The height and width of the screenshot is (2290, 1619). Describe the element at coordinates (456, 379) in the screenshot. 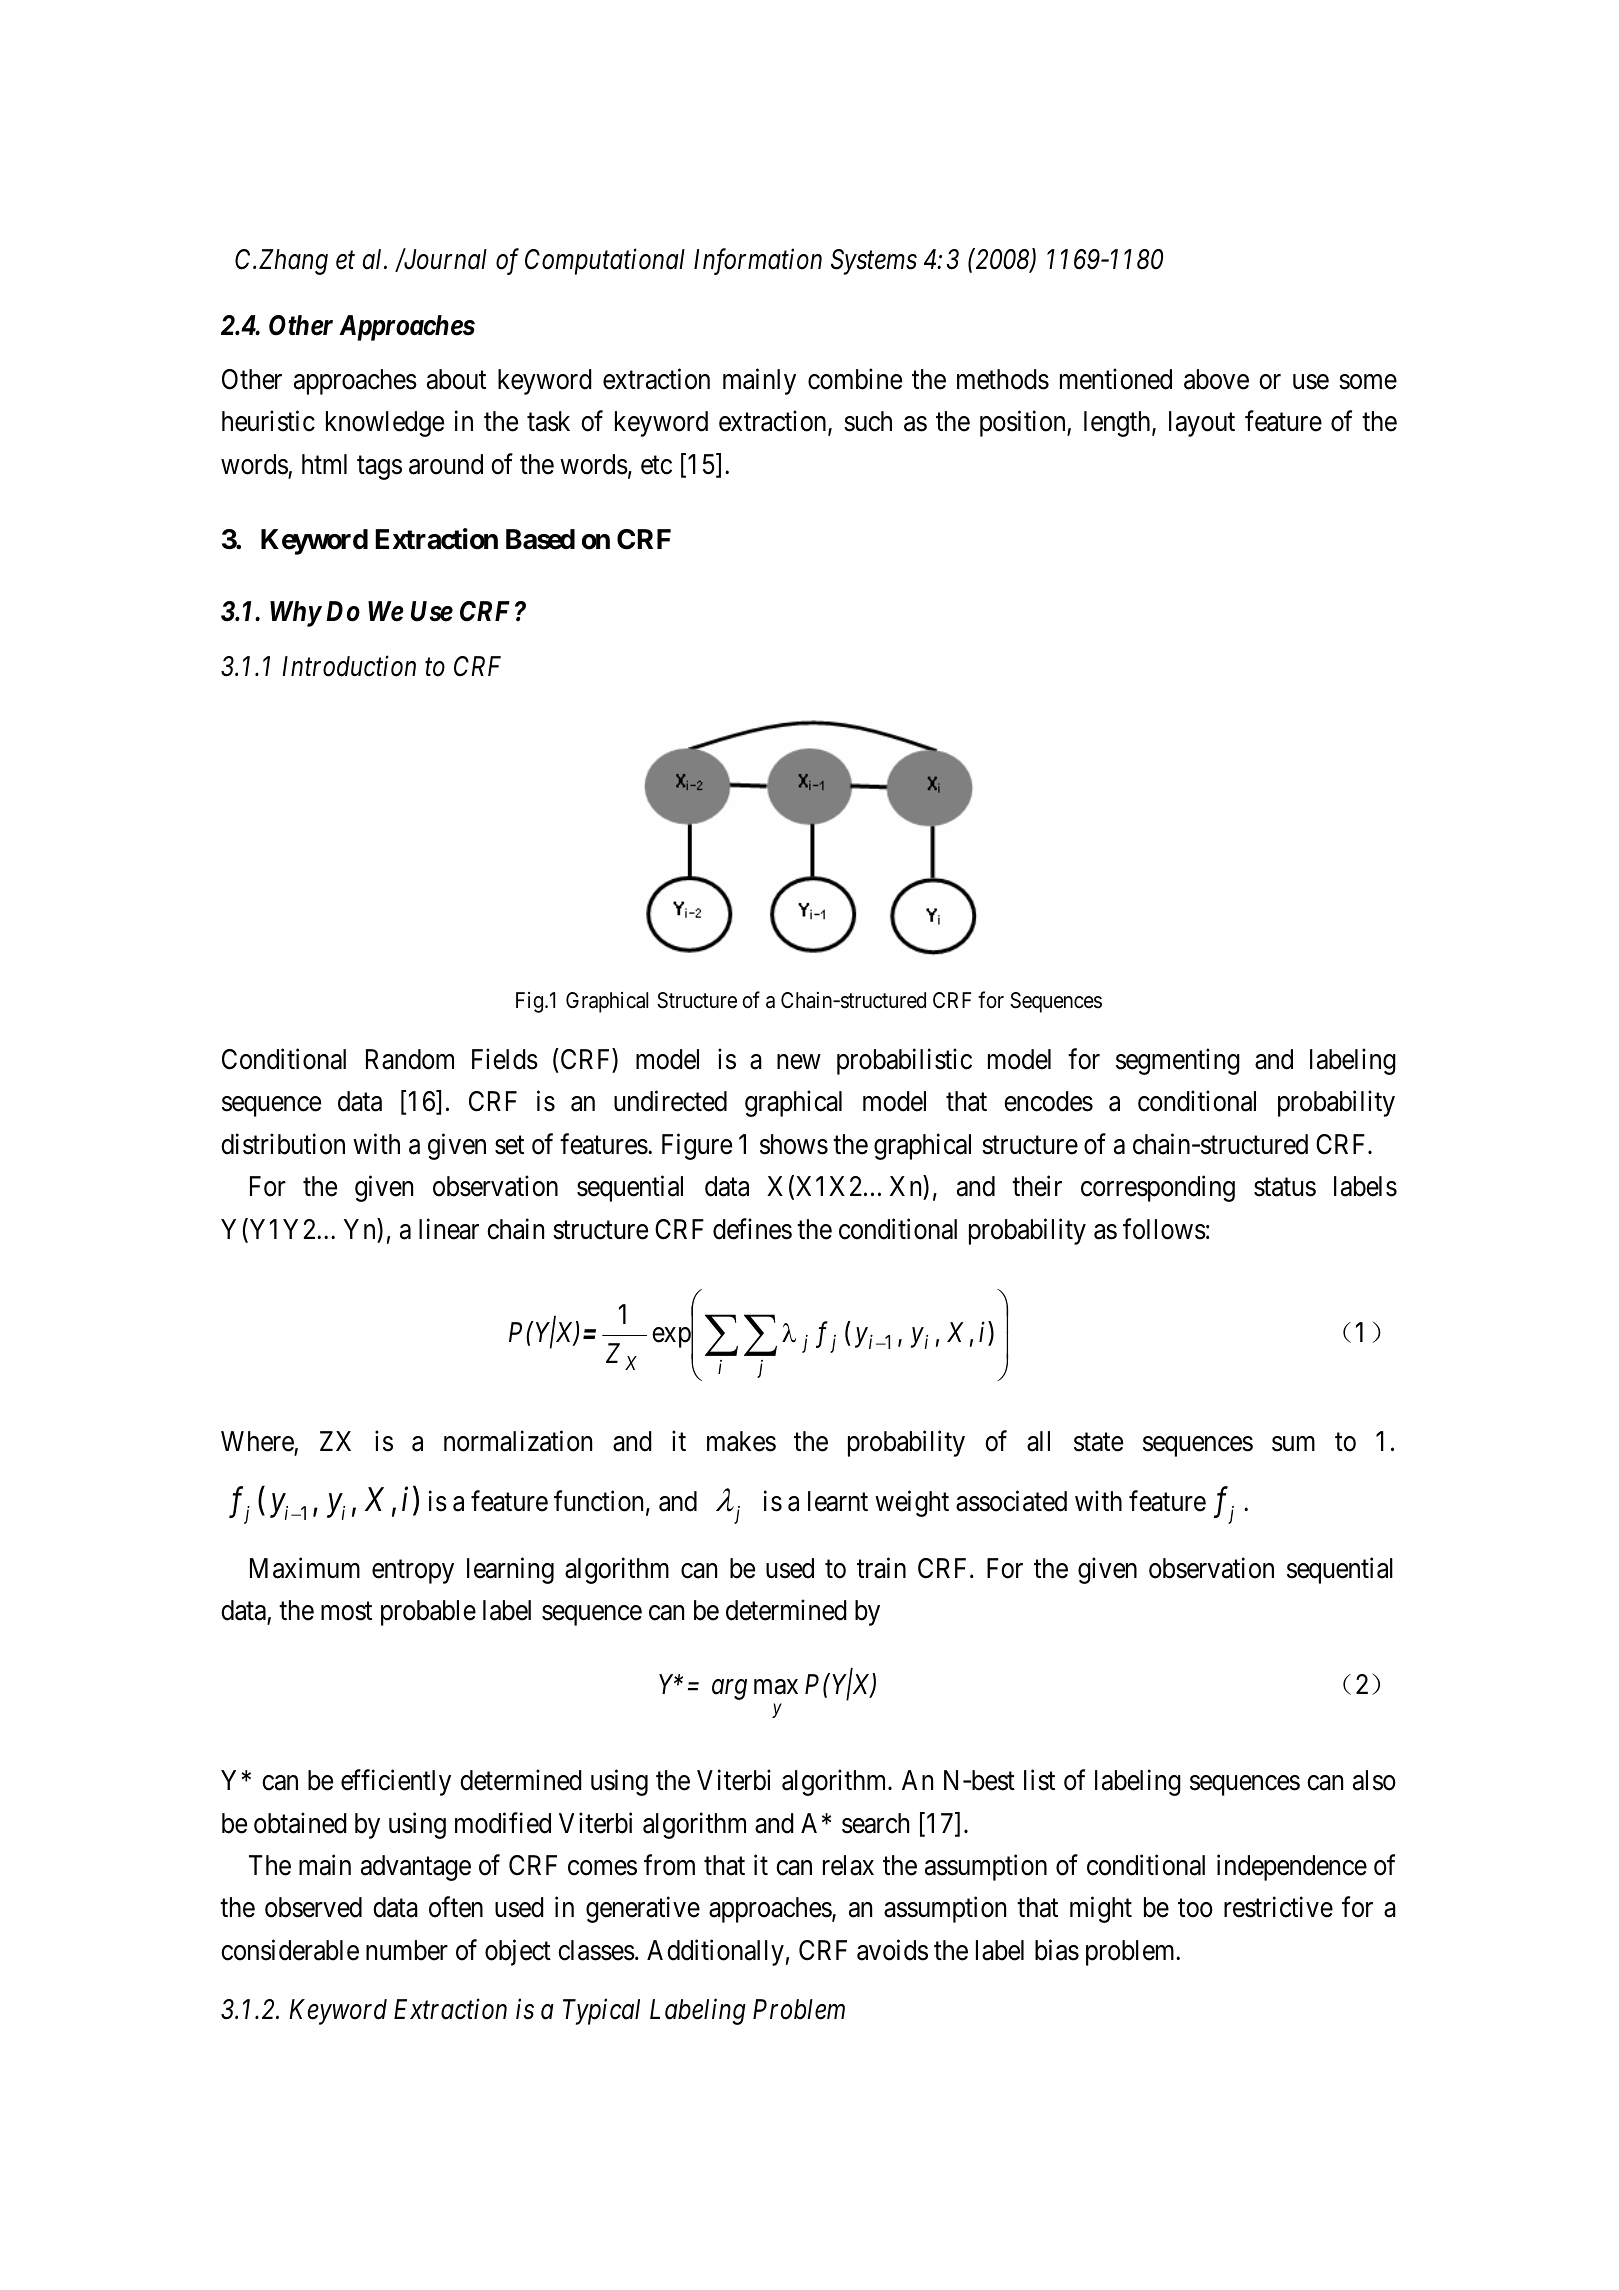

I see `about` at that location.
